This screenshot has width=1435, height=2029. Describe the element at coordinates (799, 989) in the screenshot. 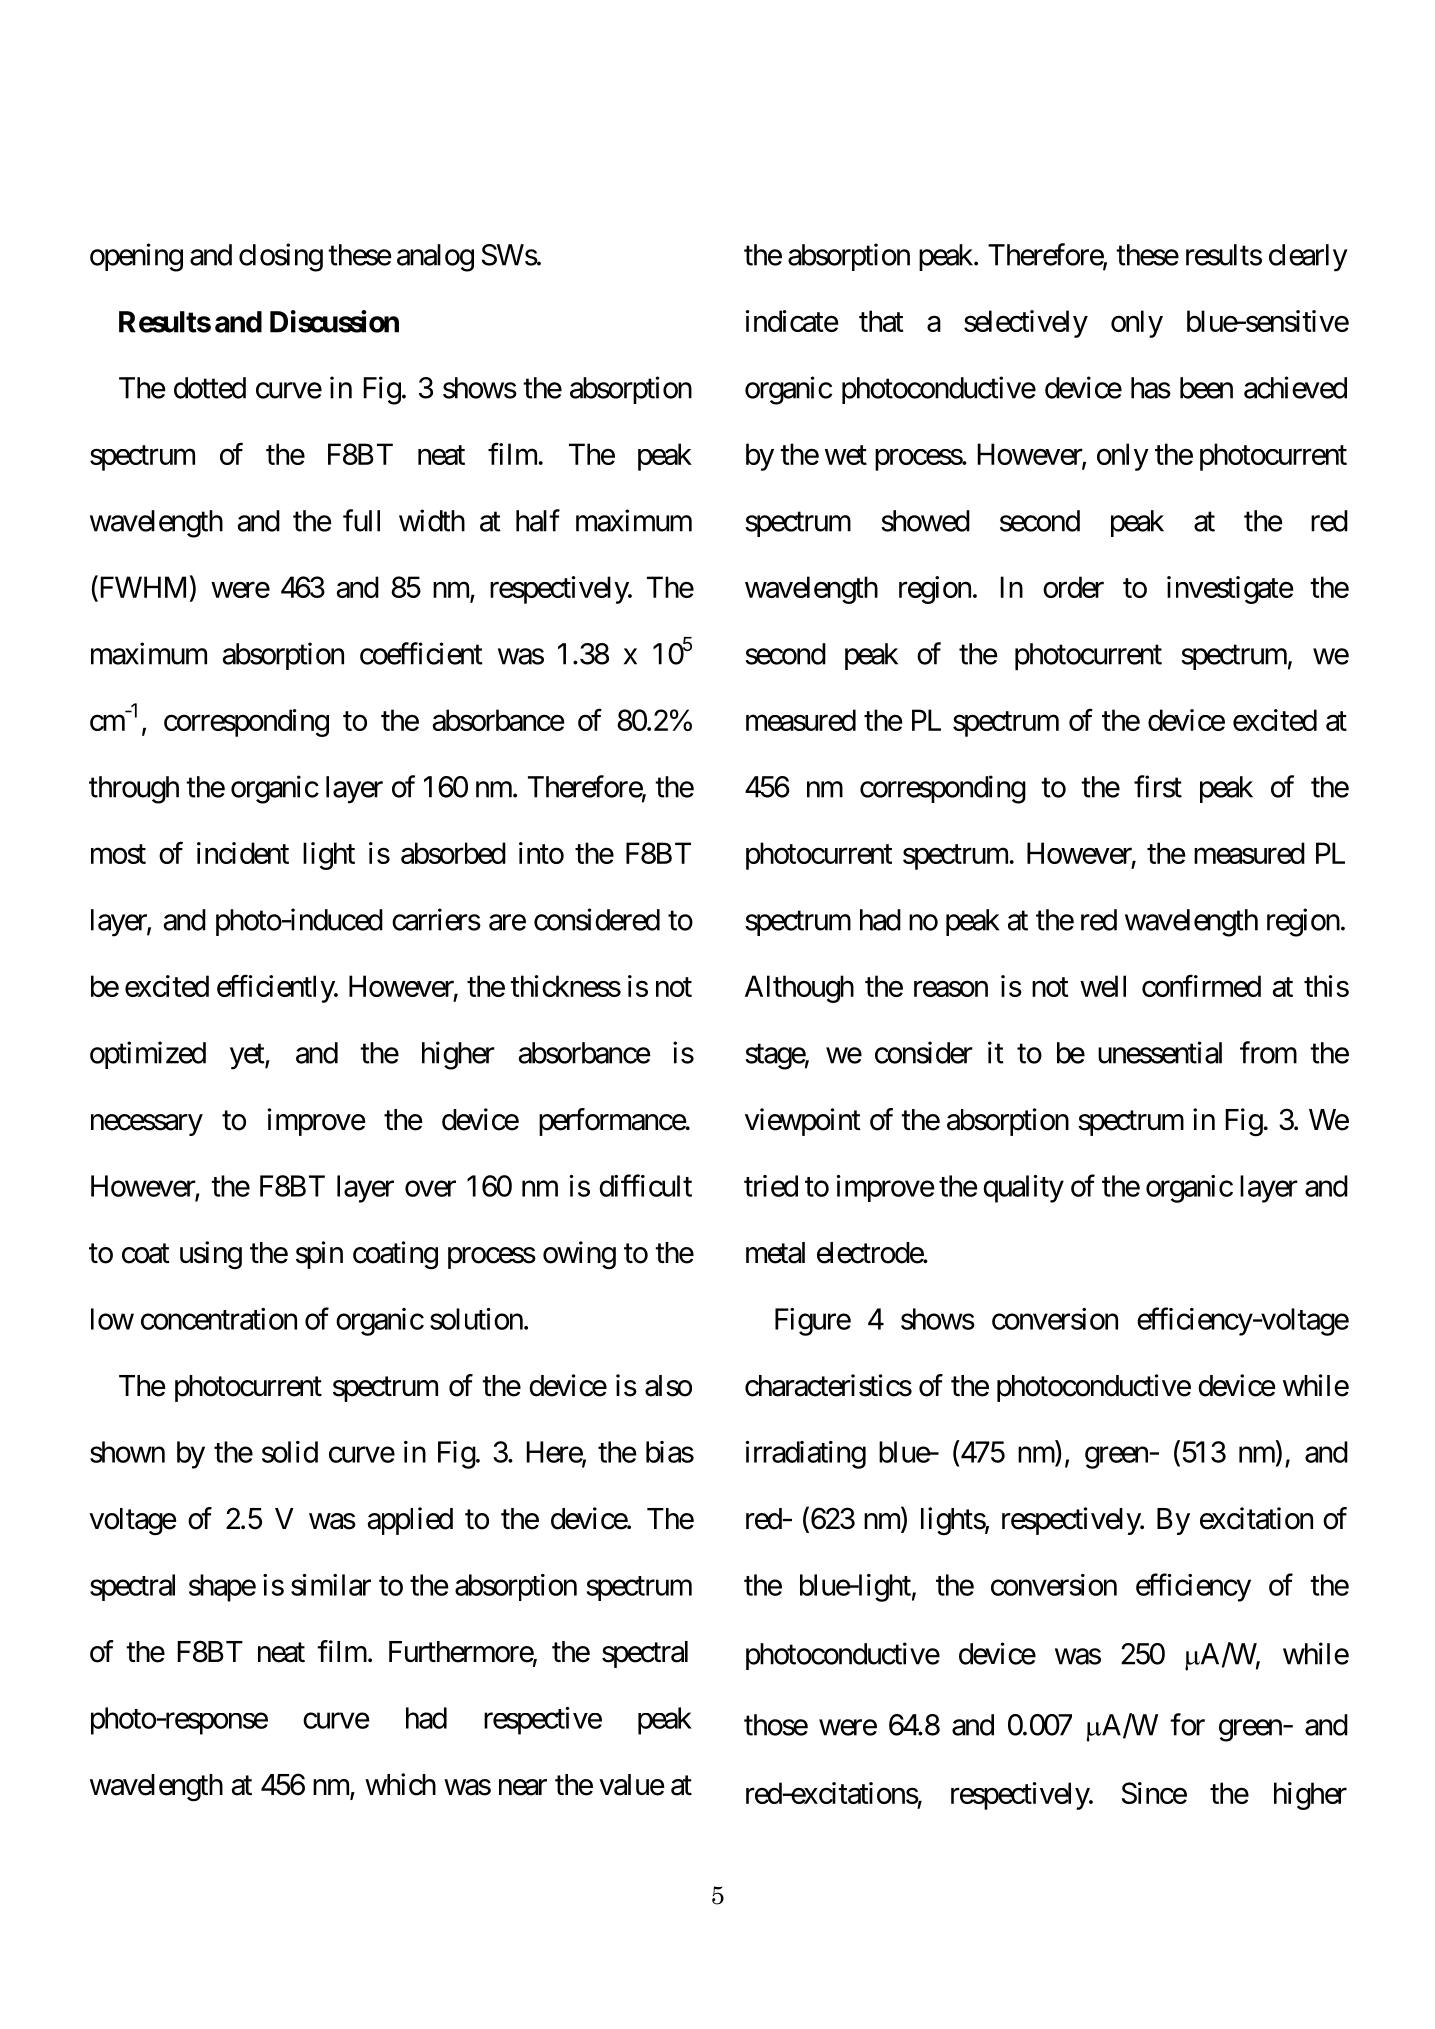

I see `Although` at that location.
